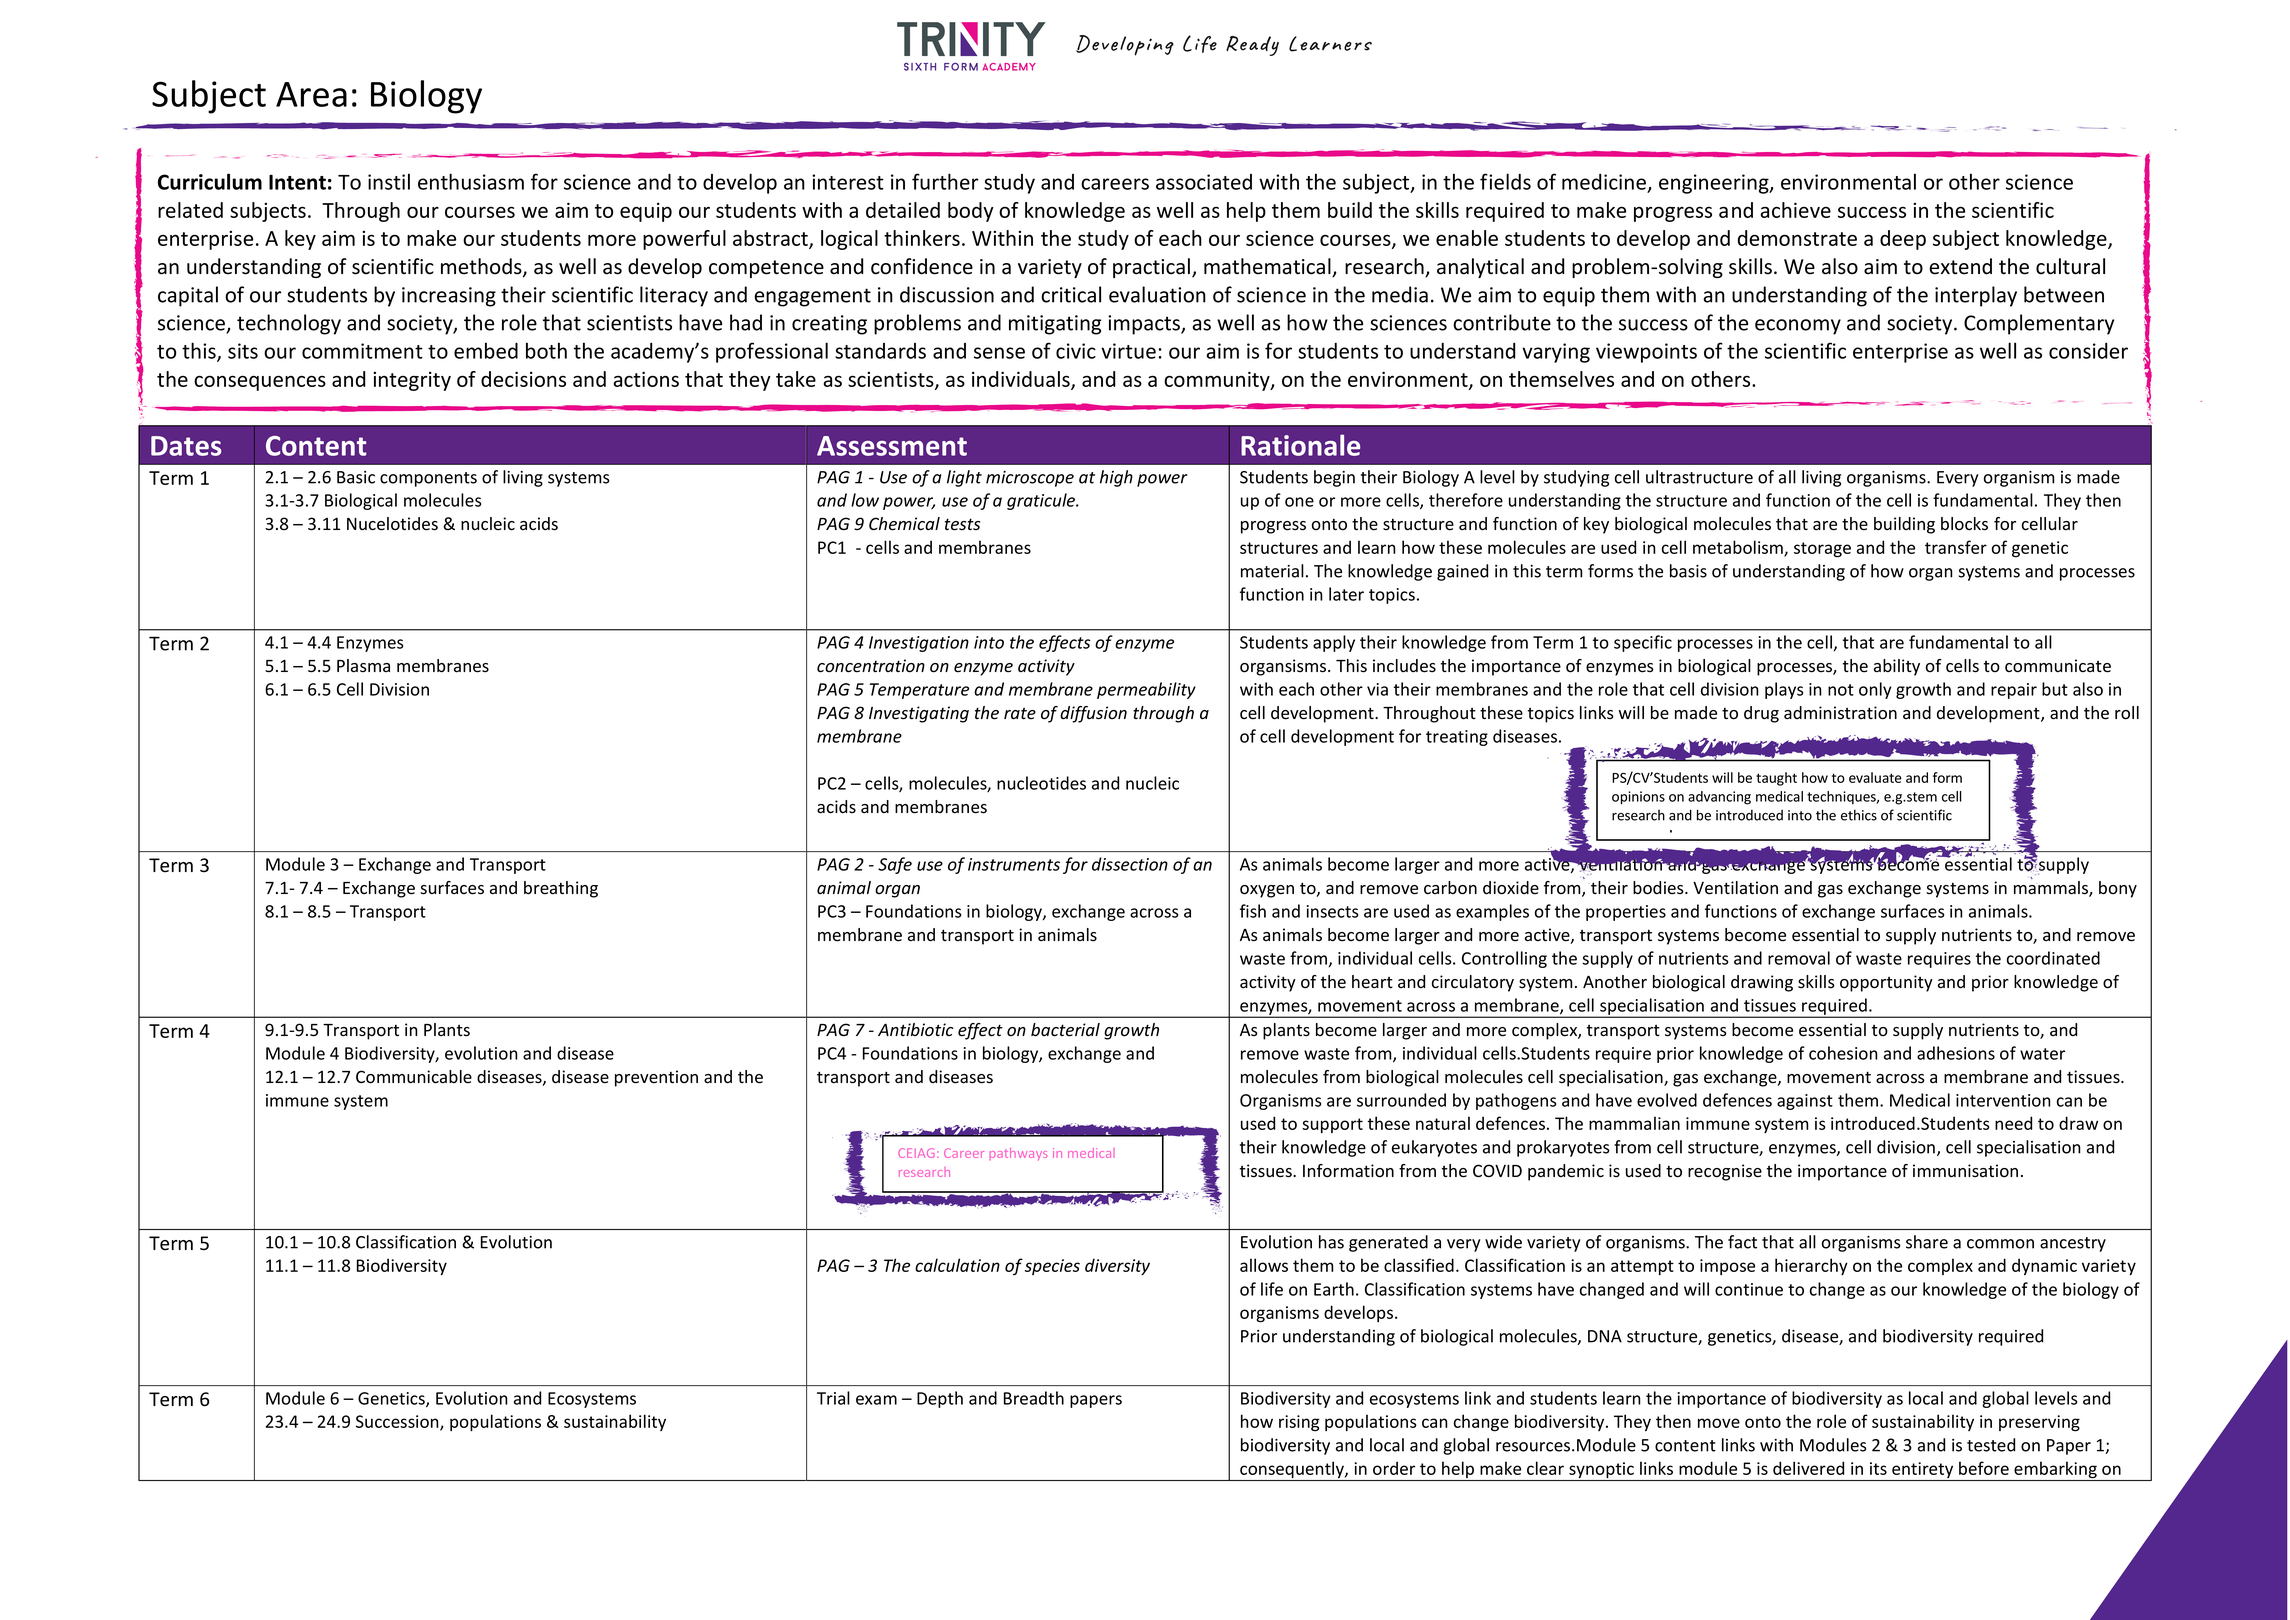 The height and width of the image is (1620, 2290). What do you see at coordinates (1991, 1445) in the image?
I see `tested` at bounding box center [1991, 1445].
